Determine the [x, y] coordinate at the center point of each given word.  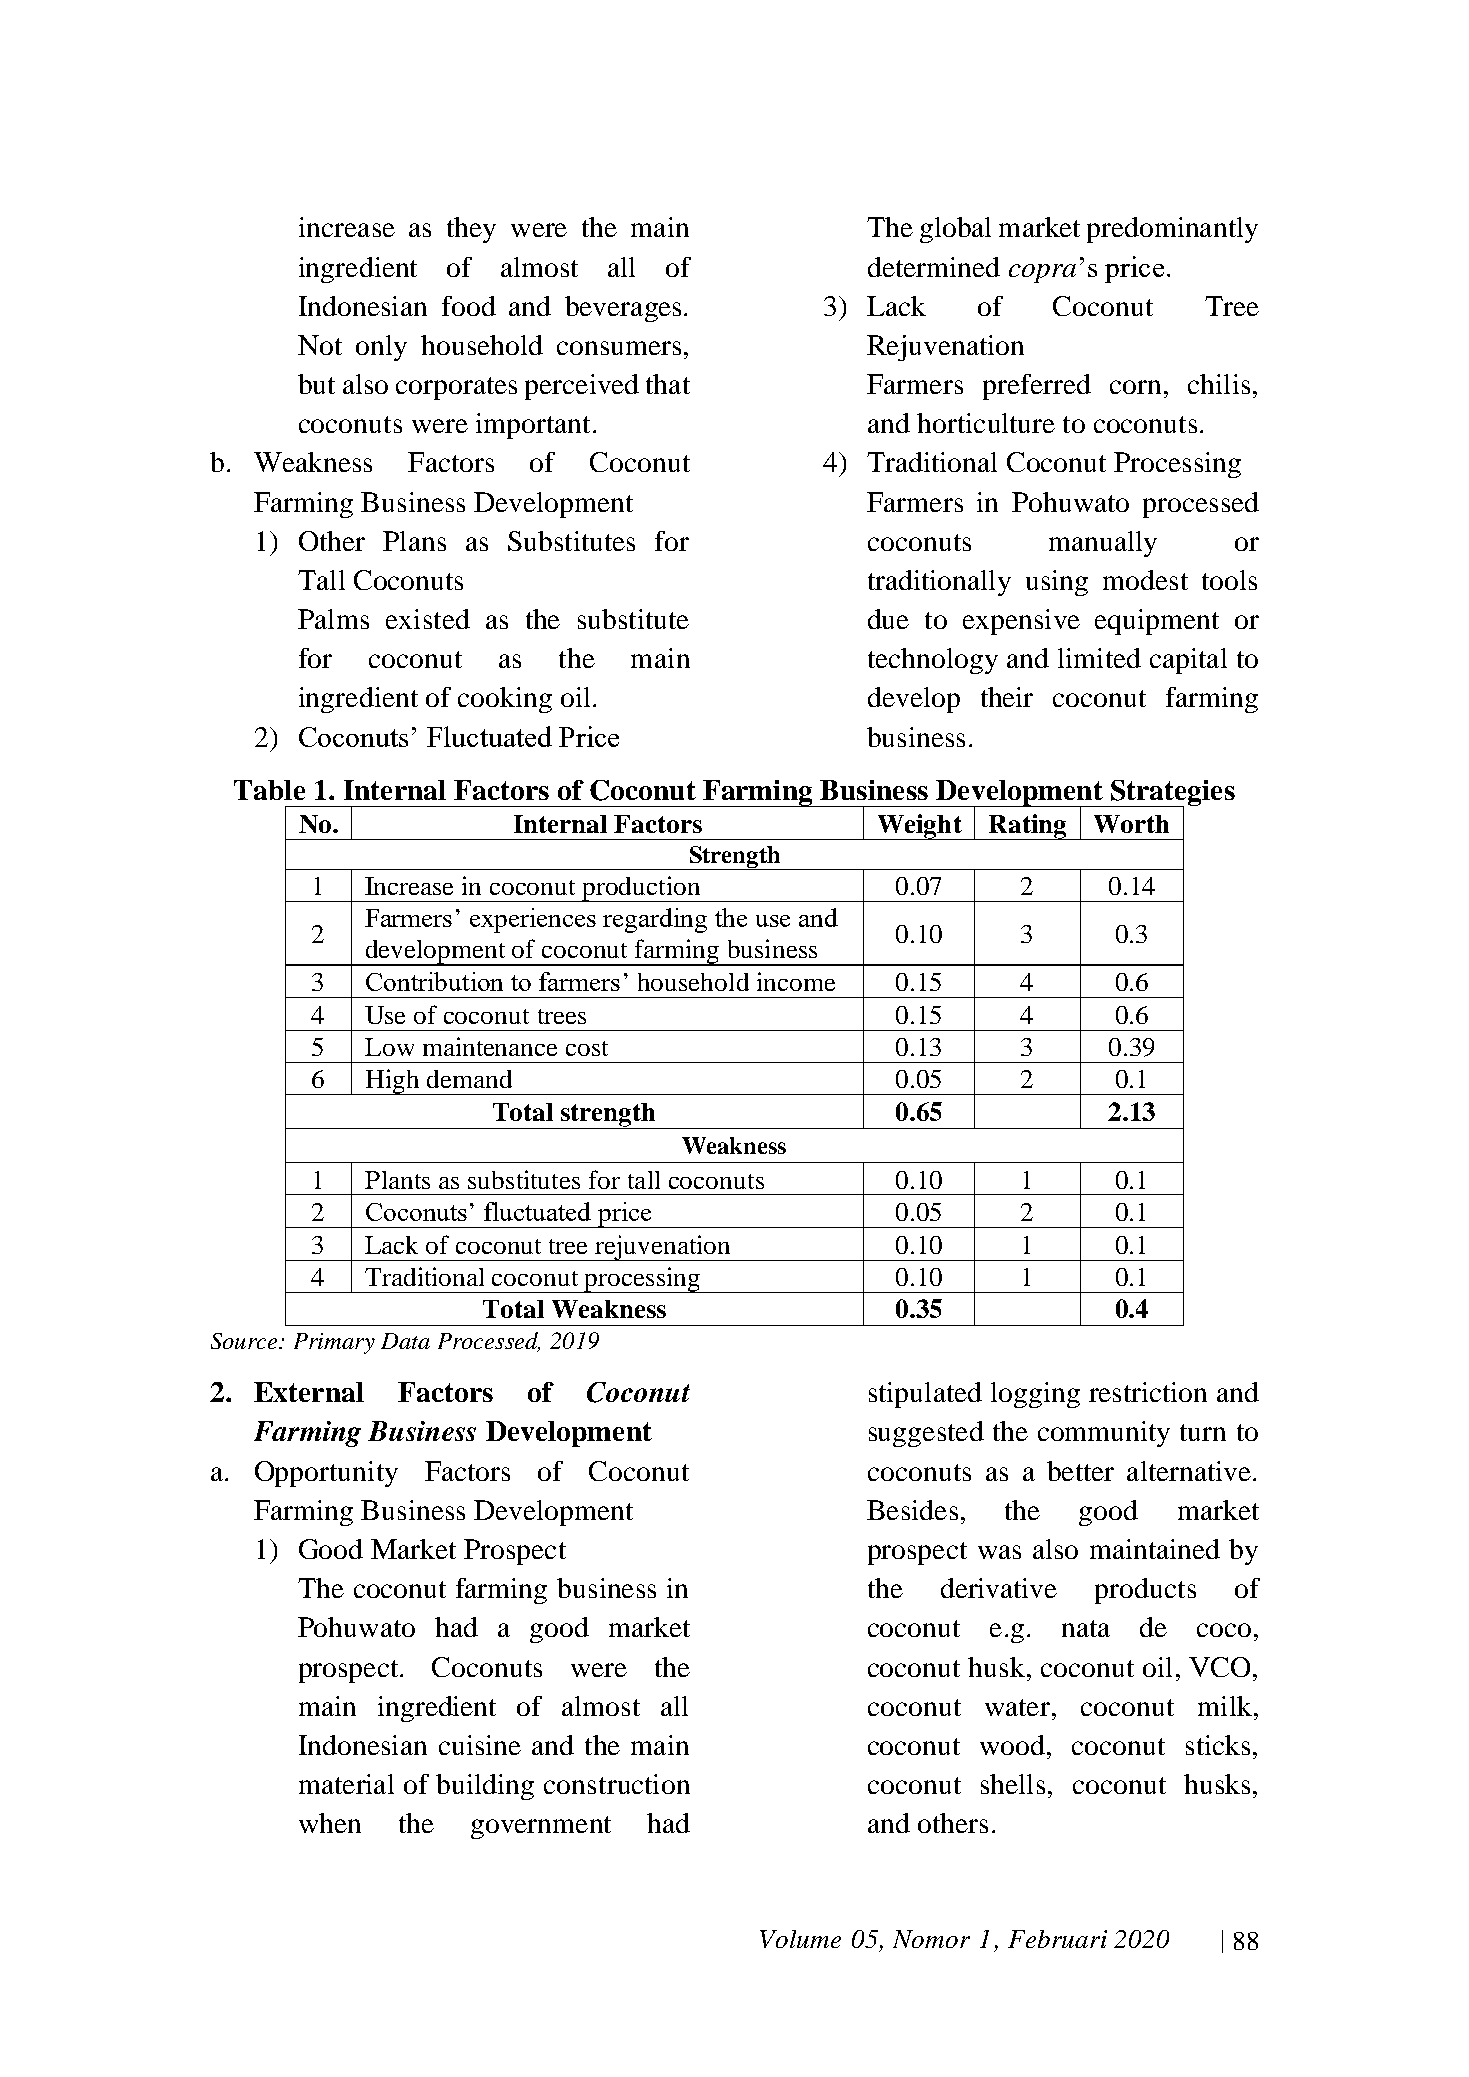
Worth [1131, 824]
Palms [333, 619]
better [1080, 1471]
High [392, 1082]
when [330, 1823]
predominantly [1172, 230]
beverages [623, 309]
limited [1099, 658]
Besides [912, 1510]
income [796, 981]
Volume [800, 1939]
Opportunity [326, 1474]
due [888, 619]
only [381, 348]
